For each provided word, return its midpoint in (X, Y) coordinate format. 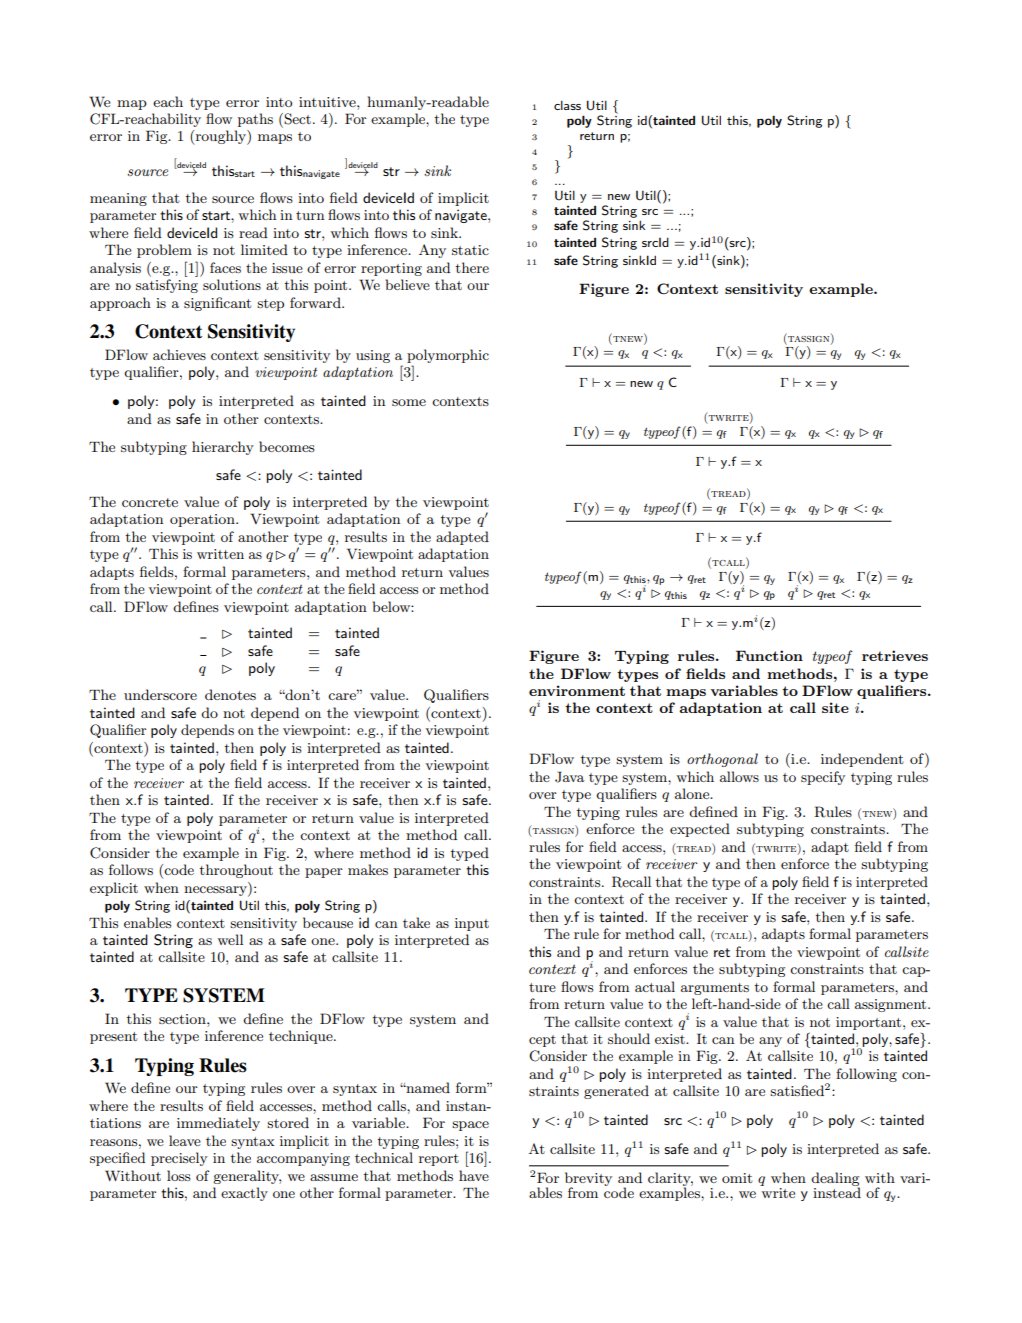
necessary (216, 891)
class (567, 105)
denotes (230, 694)
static (470, 250)
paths (255, 120)
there (472, 267)
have (474, 1175)
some (409, 402)
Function (769, 655)
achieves (179, 354)
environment (577, 690)
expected (700, 830)
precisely (179, 1159)
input (472, 924)
